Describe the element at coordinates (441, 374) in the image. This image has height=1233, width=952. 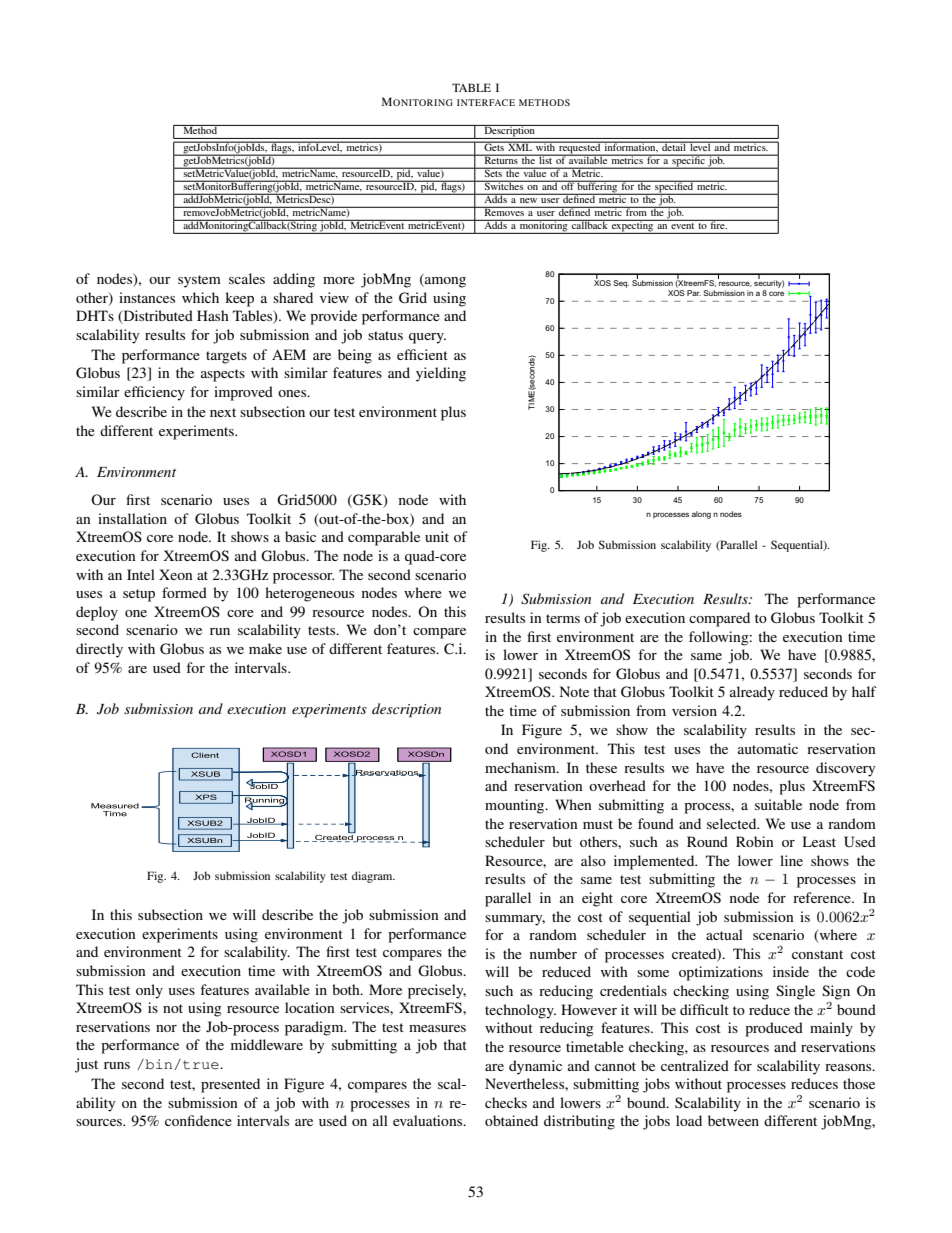
I see `yielding` at that location.
